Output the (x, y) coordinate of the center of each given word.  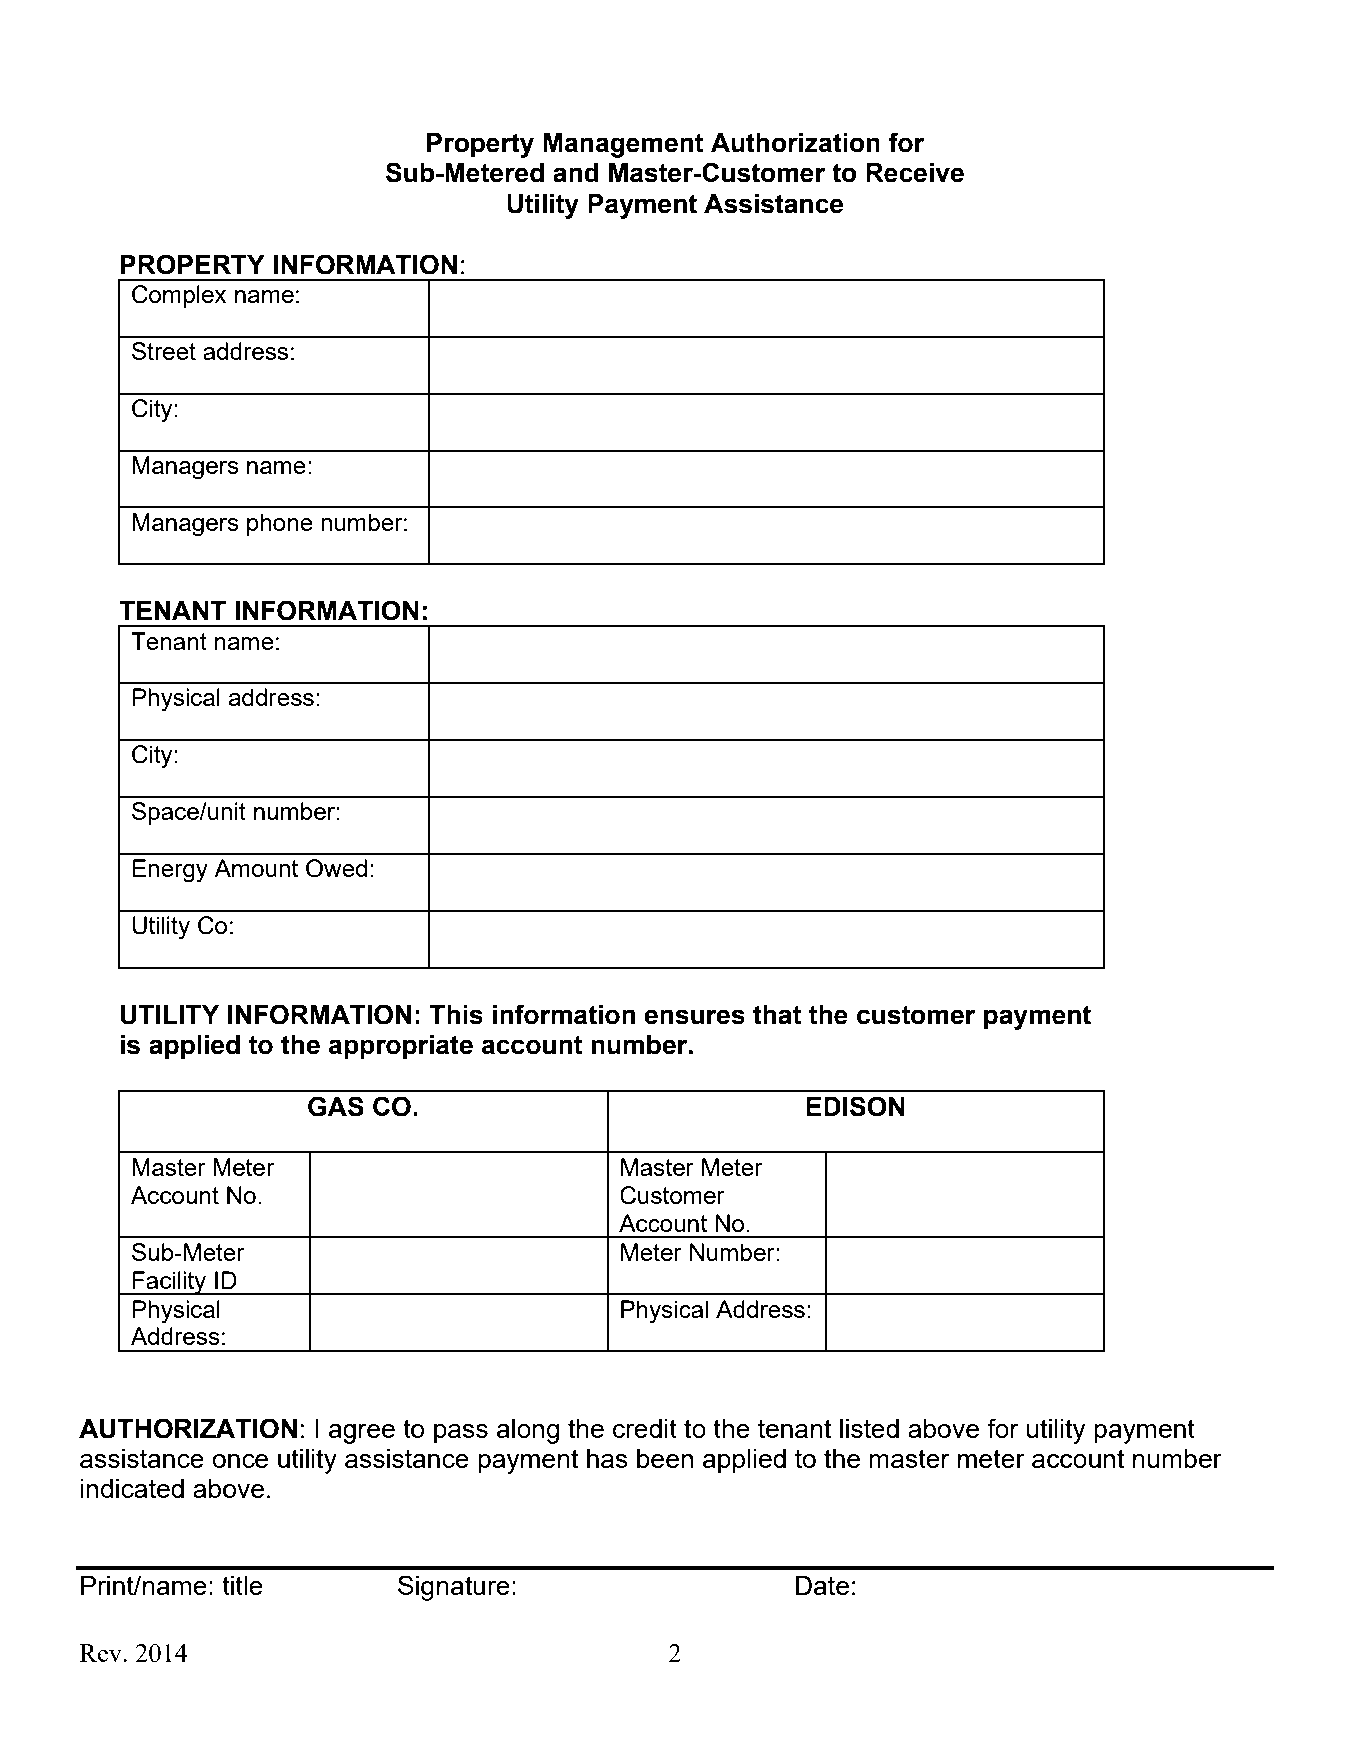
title (242, 1585)
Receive (915, 173)
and (576, 173)
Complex (179, 296)
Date (822, 1585)
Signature (454, 1588)
